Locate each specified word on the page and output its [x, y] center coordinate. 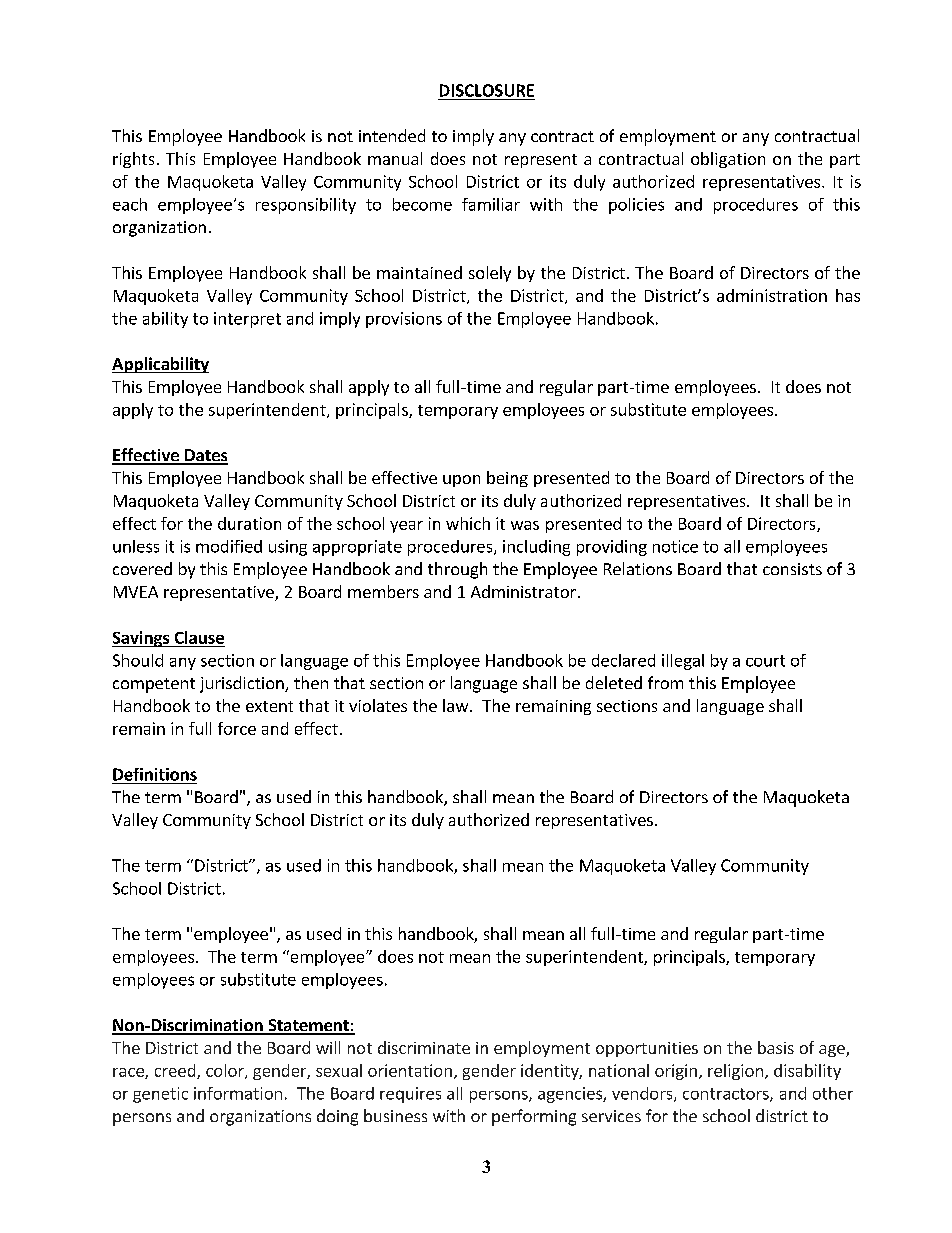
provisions [404, 320]
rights [133, 160]
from [665, 682]
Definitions [155, 774]
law [457, 705]
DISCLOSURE [487, 90]
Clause [199, 637]
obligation [728, 160]
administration [772, 295]
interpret [247, 320]
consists [792, 569]
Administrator [523, 591]
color [226, 1071]
